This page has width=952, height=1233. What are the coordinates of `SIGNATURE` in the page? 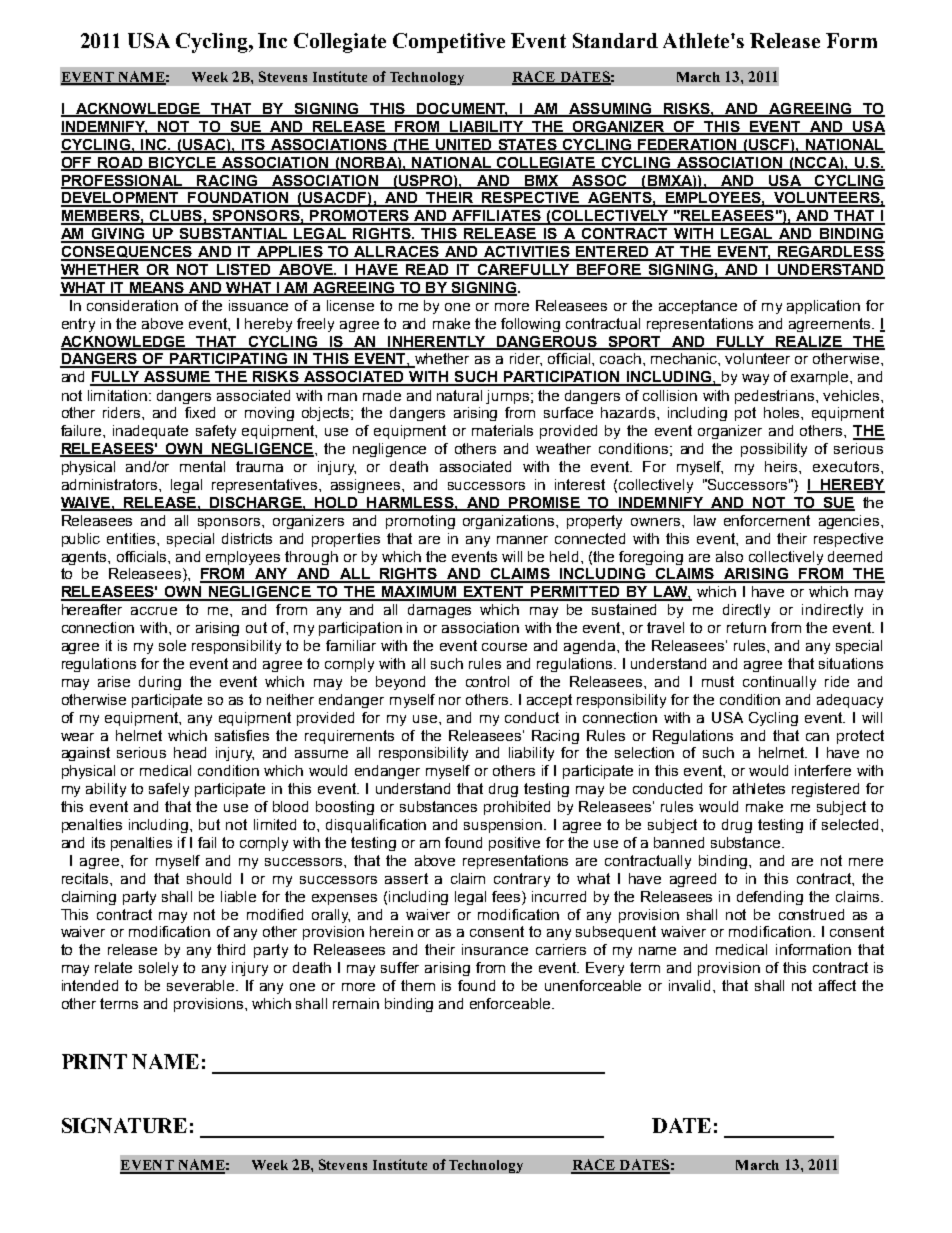 It's located at (124, 1125).
